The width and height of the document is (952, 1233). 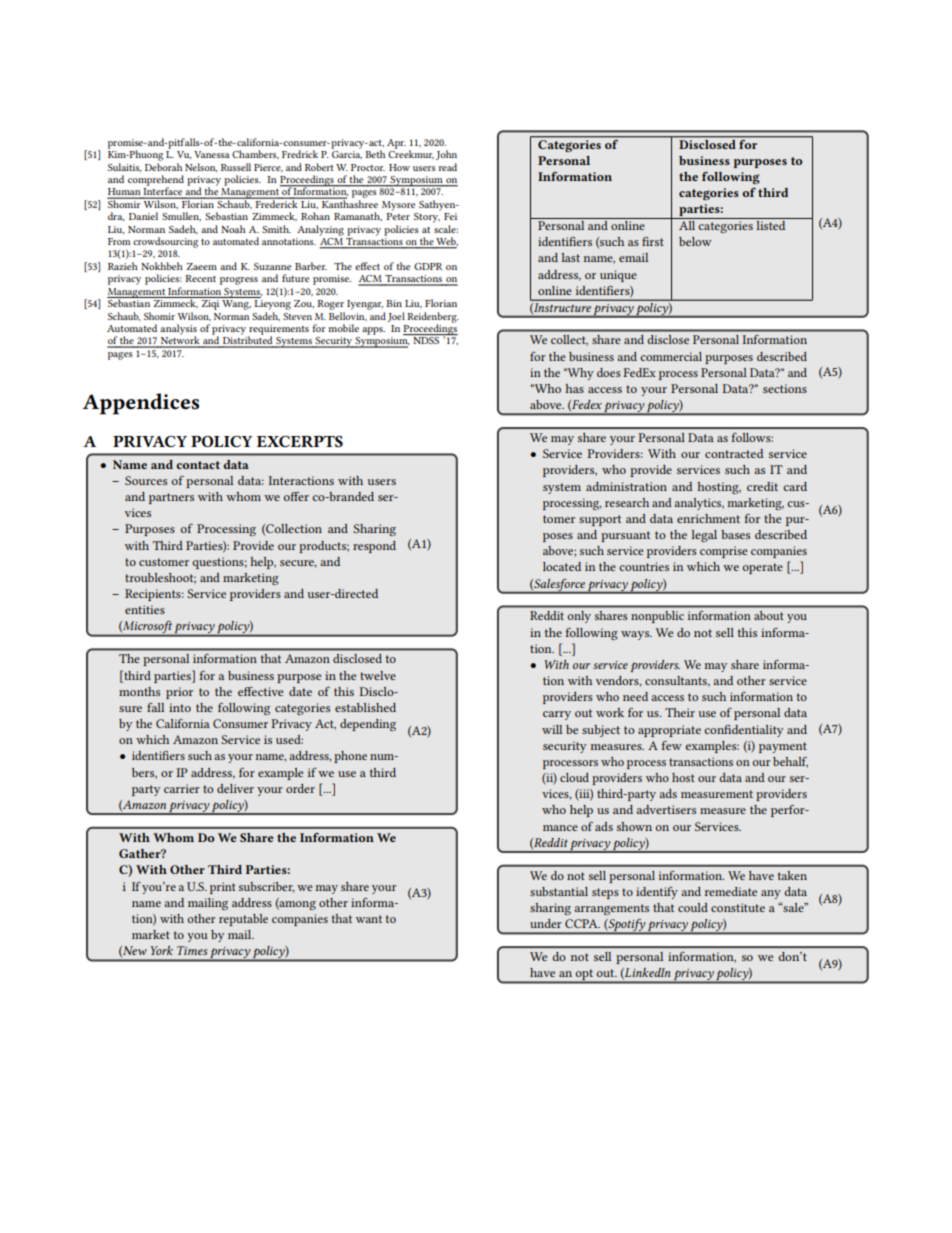 What do you see at coordinates (192, 950) in the document?
I see `Times` at bounding box center [192, 950].
